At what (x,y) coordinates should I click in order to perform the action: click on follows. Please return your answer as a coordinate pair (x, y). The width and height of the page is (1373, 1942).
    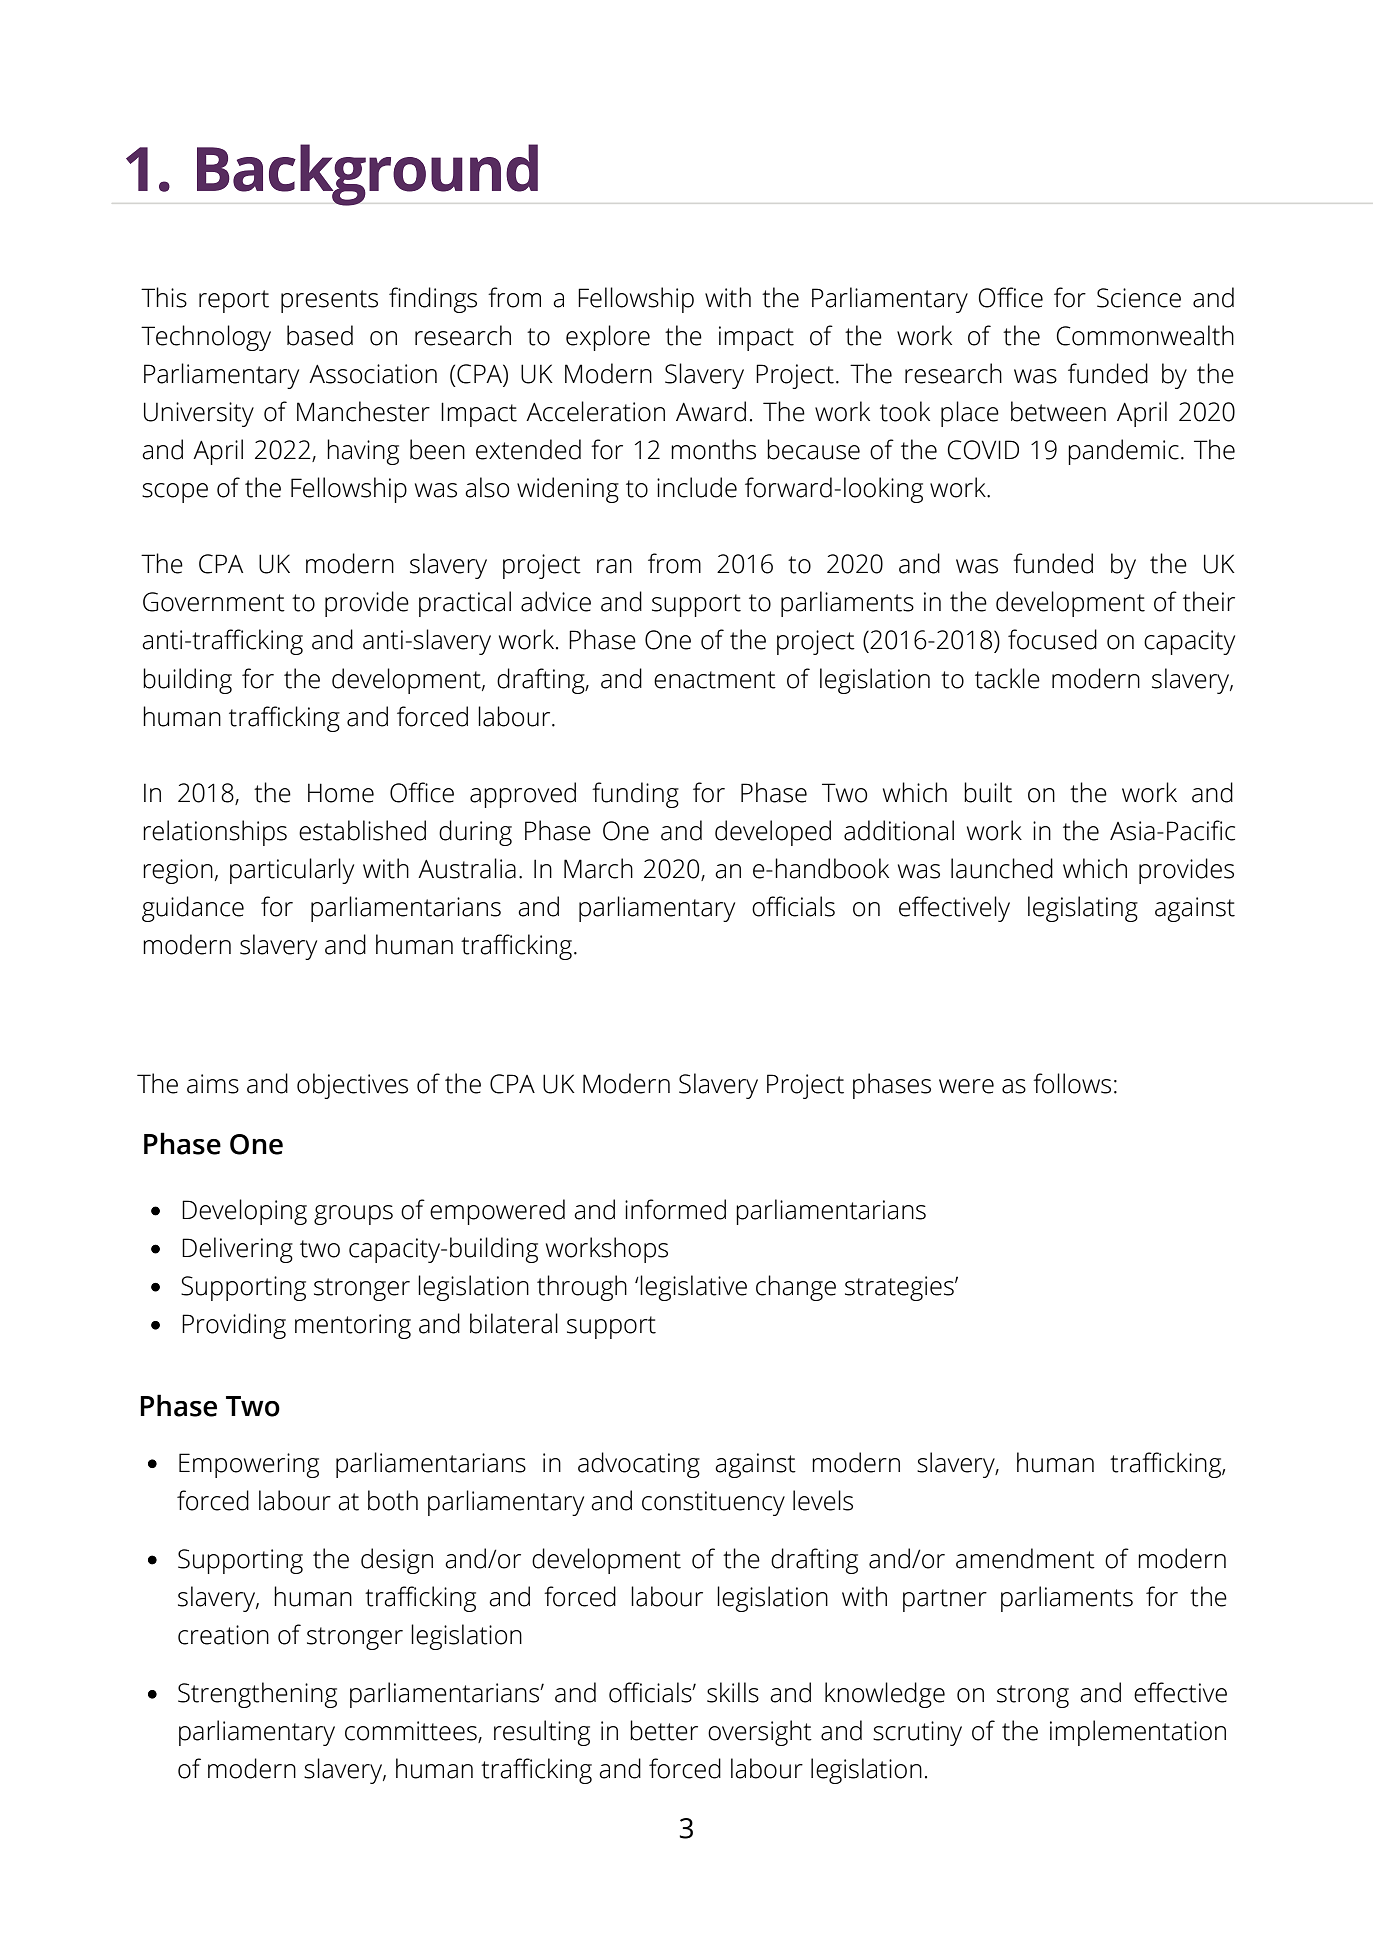
    Looking at the image, I should click on (1072, 1083).
